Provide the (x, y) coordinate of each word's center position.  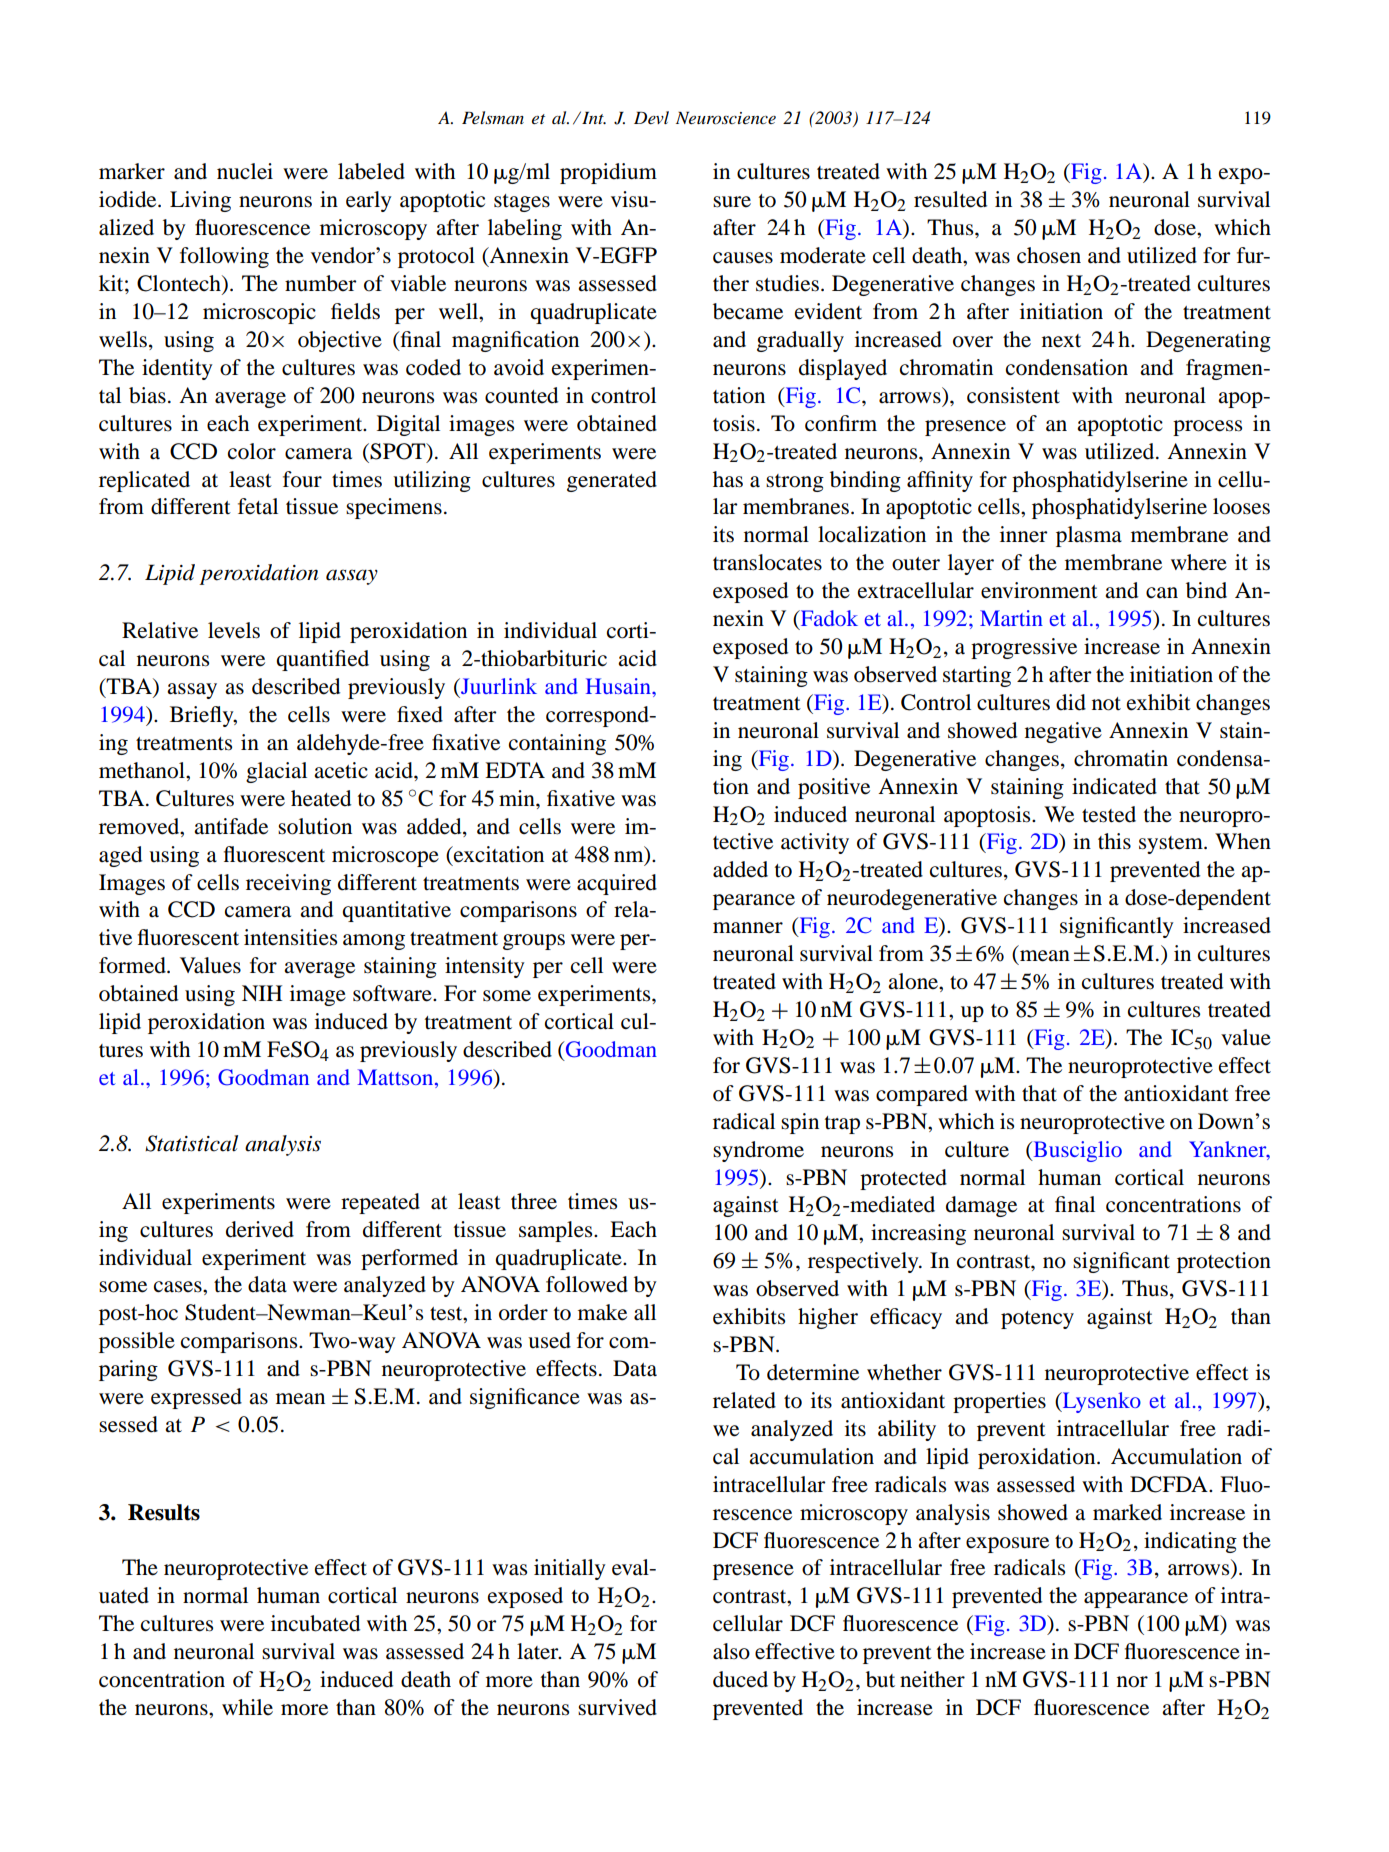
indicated (1114, 786)
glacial (276, 772)
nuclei (245, 171)
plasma (1089, 536)
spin (800, 1123)
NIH (262, 993)
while (247, 1707)
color (252, 451)
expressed (196, 1398)
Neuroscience (726, 118)
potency (1037, 1320)
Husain (619, 686)
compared (922, 1095)
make (602, 1312)
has (728, 479)
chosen (1049, 255)
